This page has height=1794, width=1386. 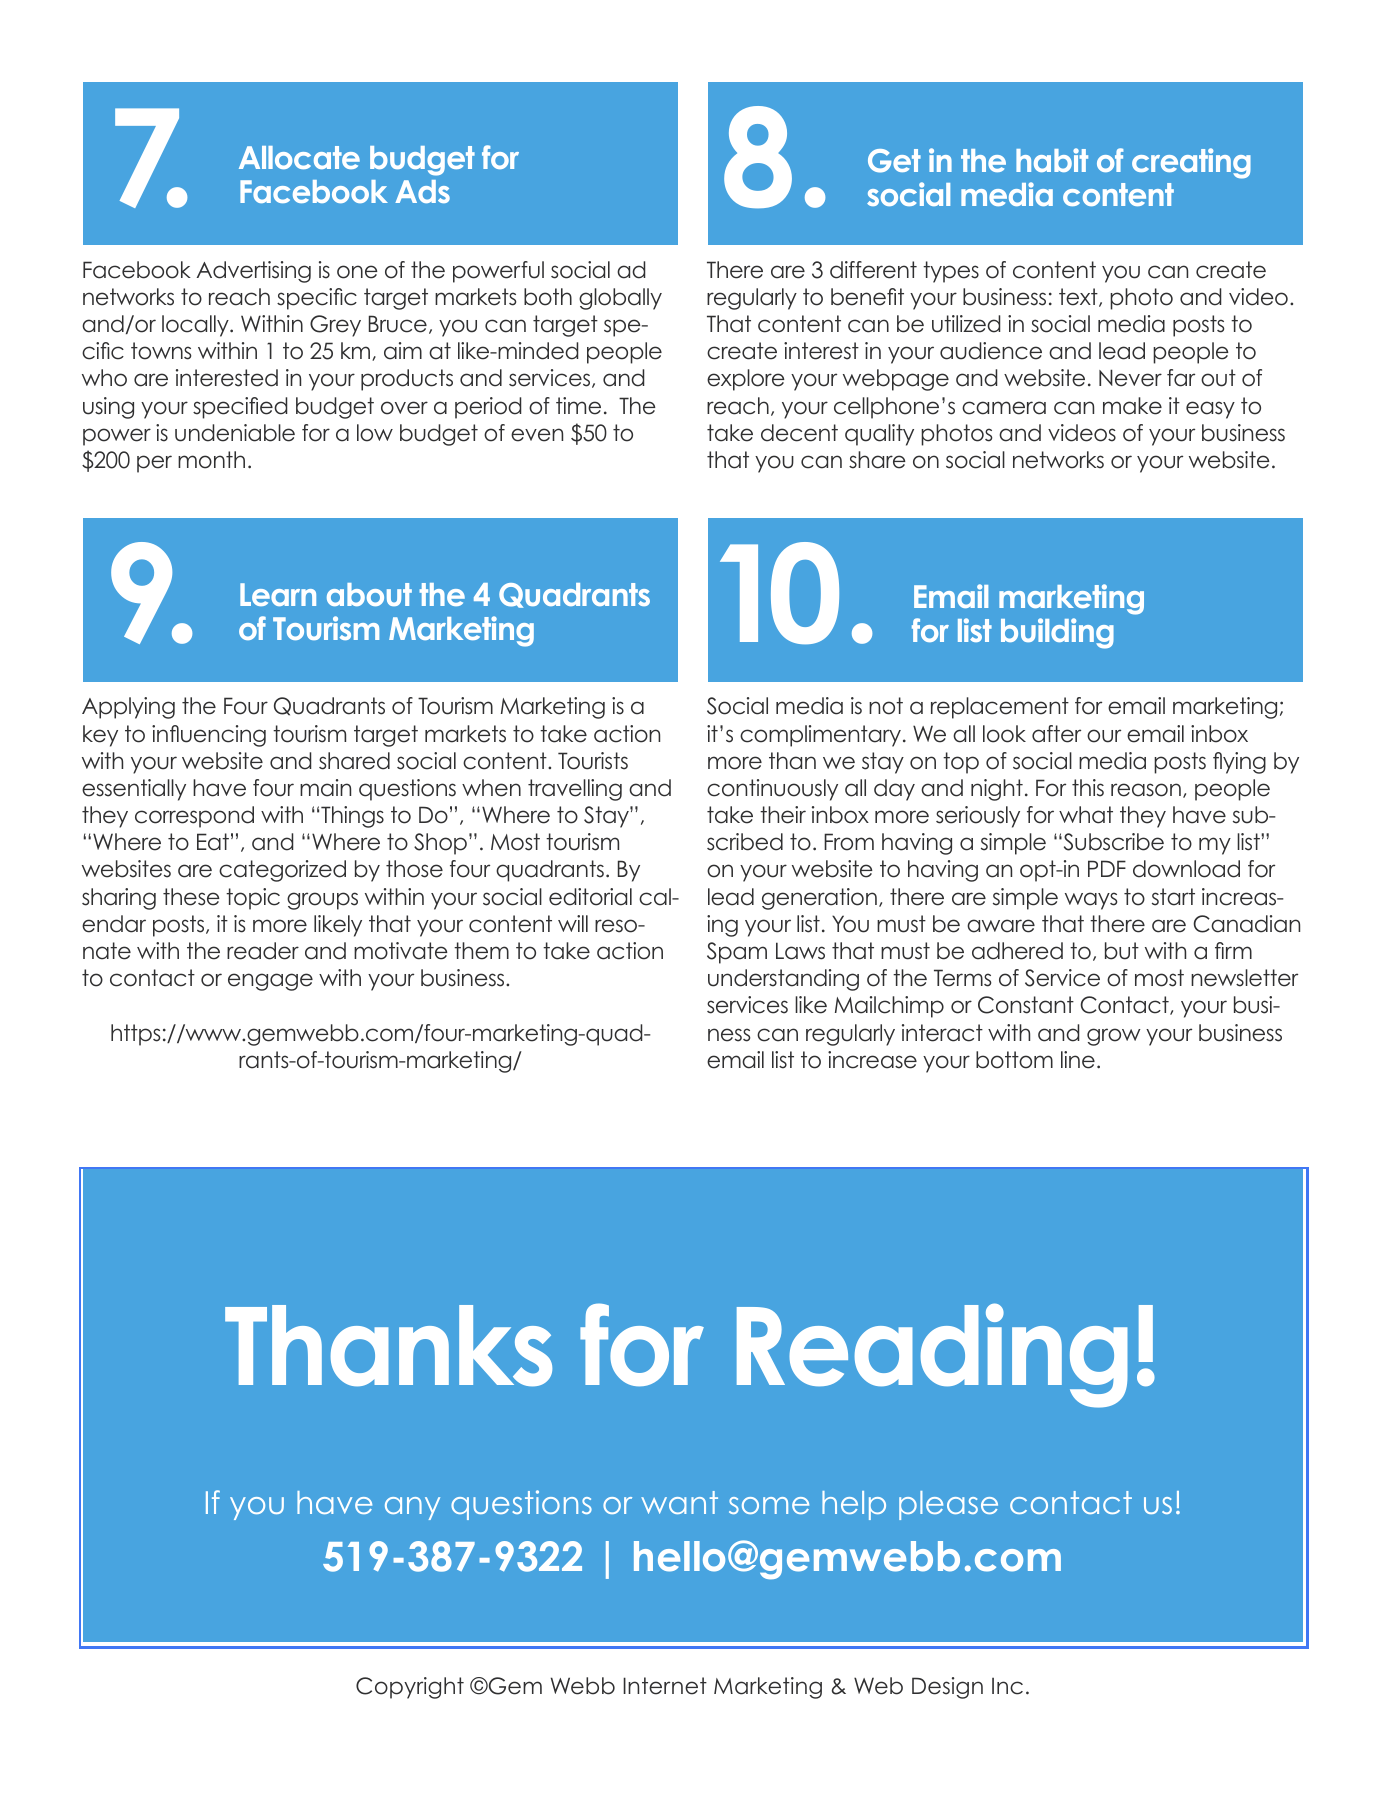 What do you see at coordinates (209, 736) in the page?
I see `influencing` at bounding box center [209, 736].
